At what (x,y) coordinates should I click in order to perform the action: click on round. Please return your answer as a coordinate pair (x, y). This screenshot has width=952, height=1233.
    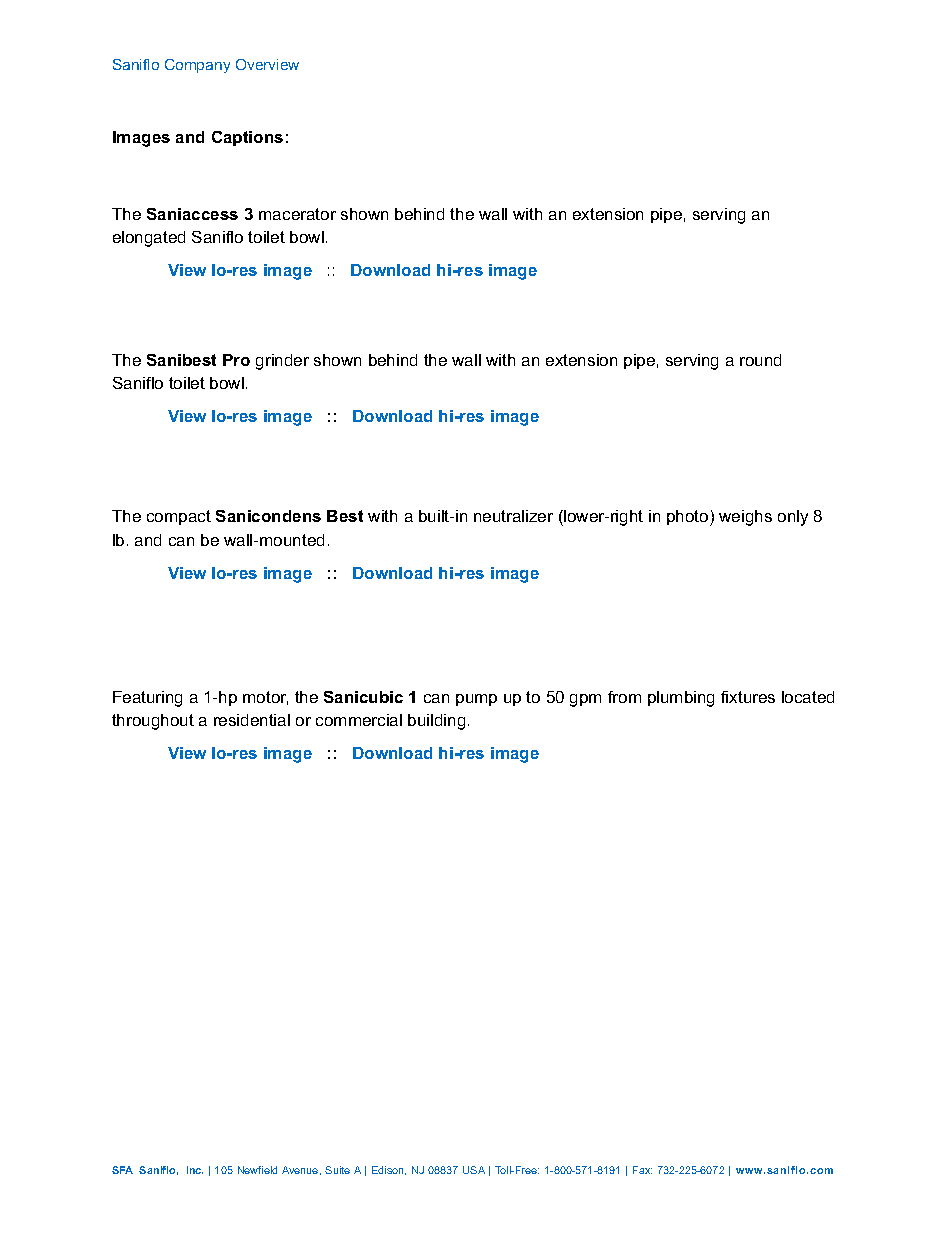
    Looking at the image, I should click on (760, 360).
